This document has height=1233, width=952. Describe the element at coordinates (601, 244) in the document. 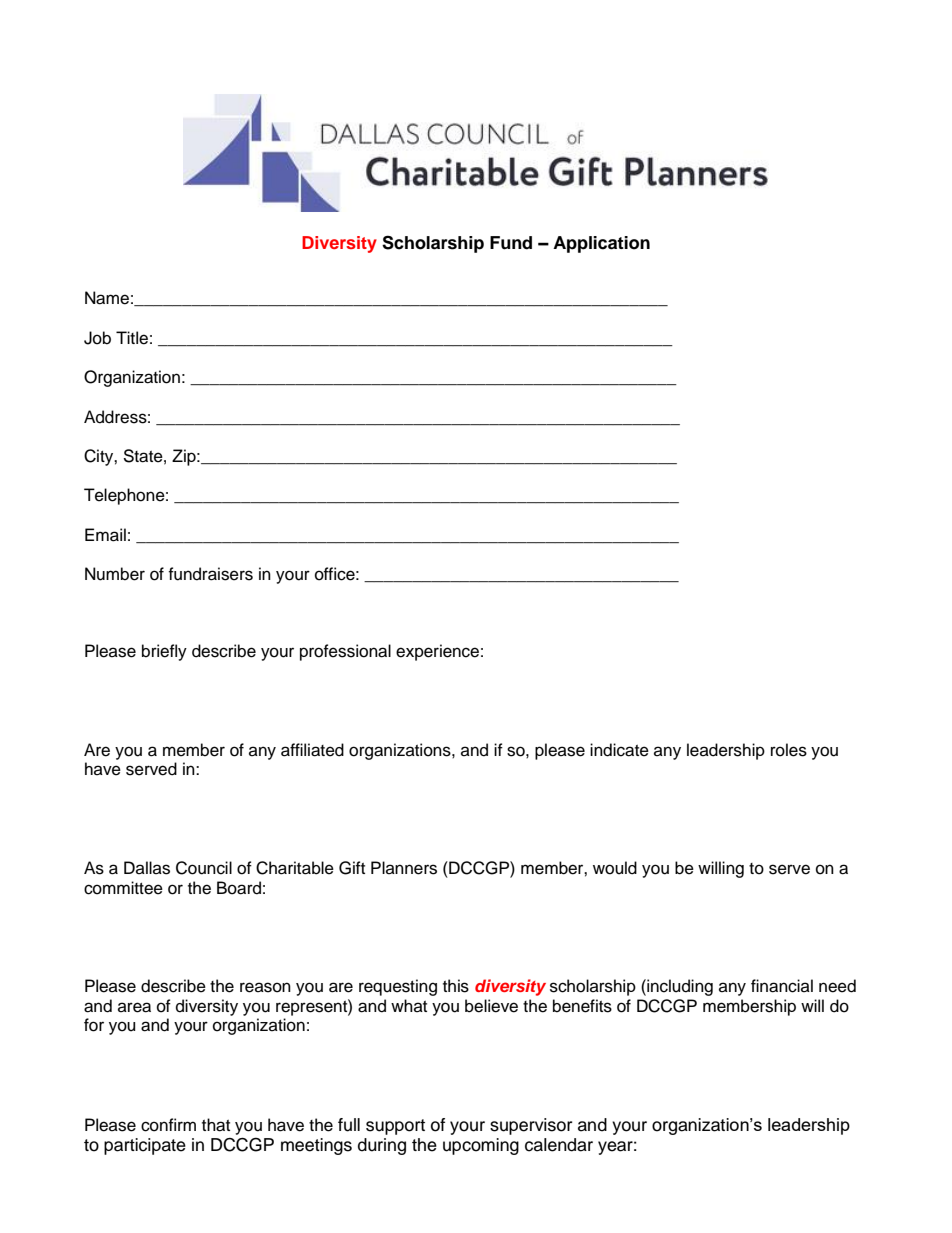

I see `Application` at that location.
